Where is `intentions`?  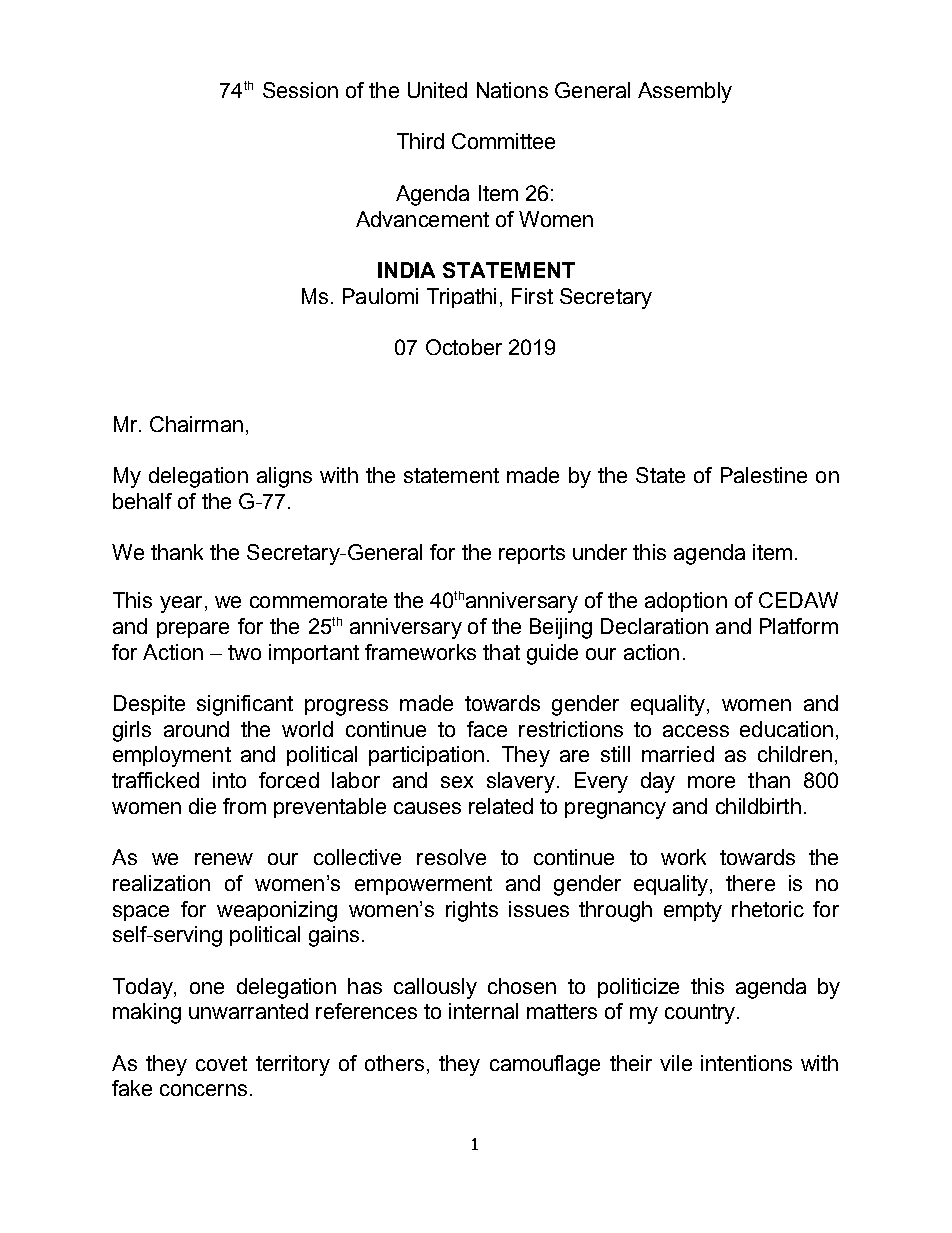 intentions is located at coordinates (746, 1063).
